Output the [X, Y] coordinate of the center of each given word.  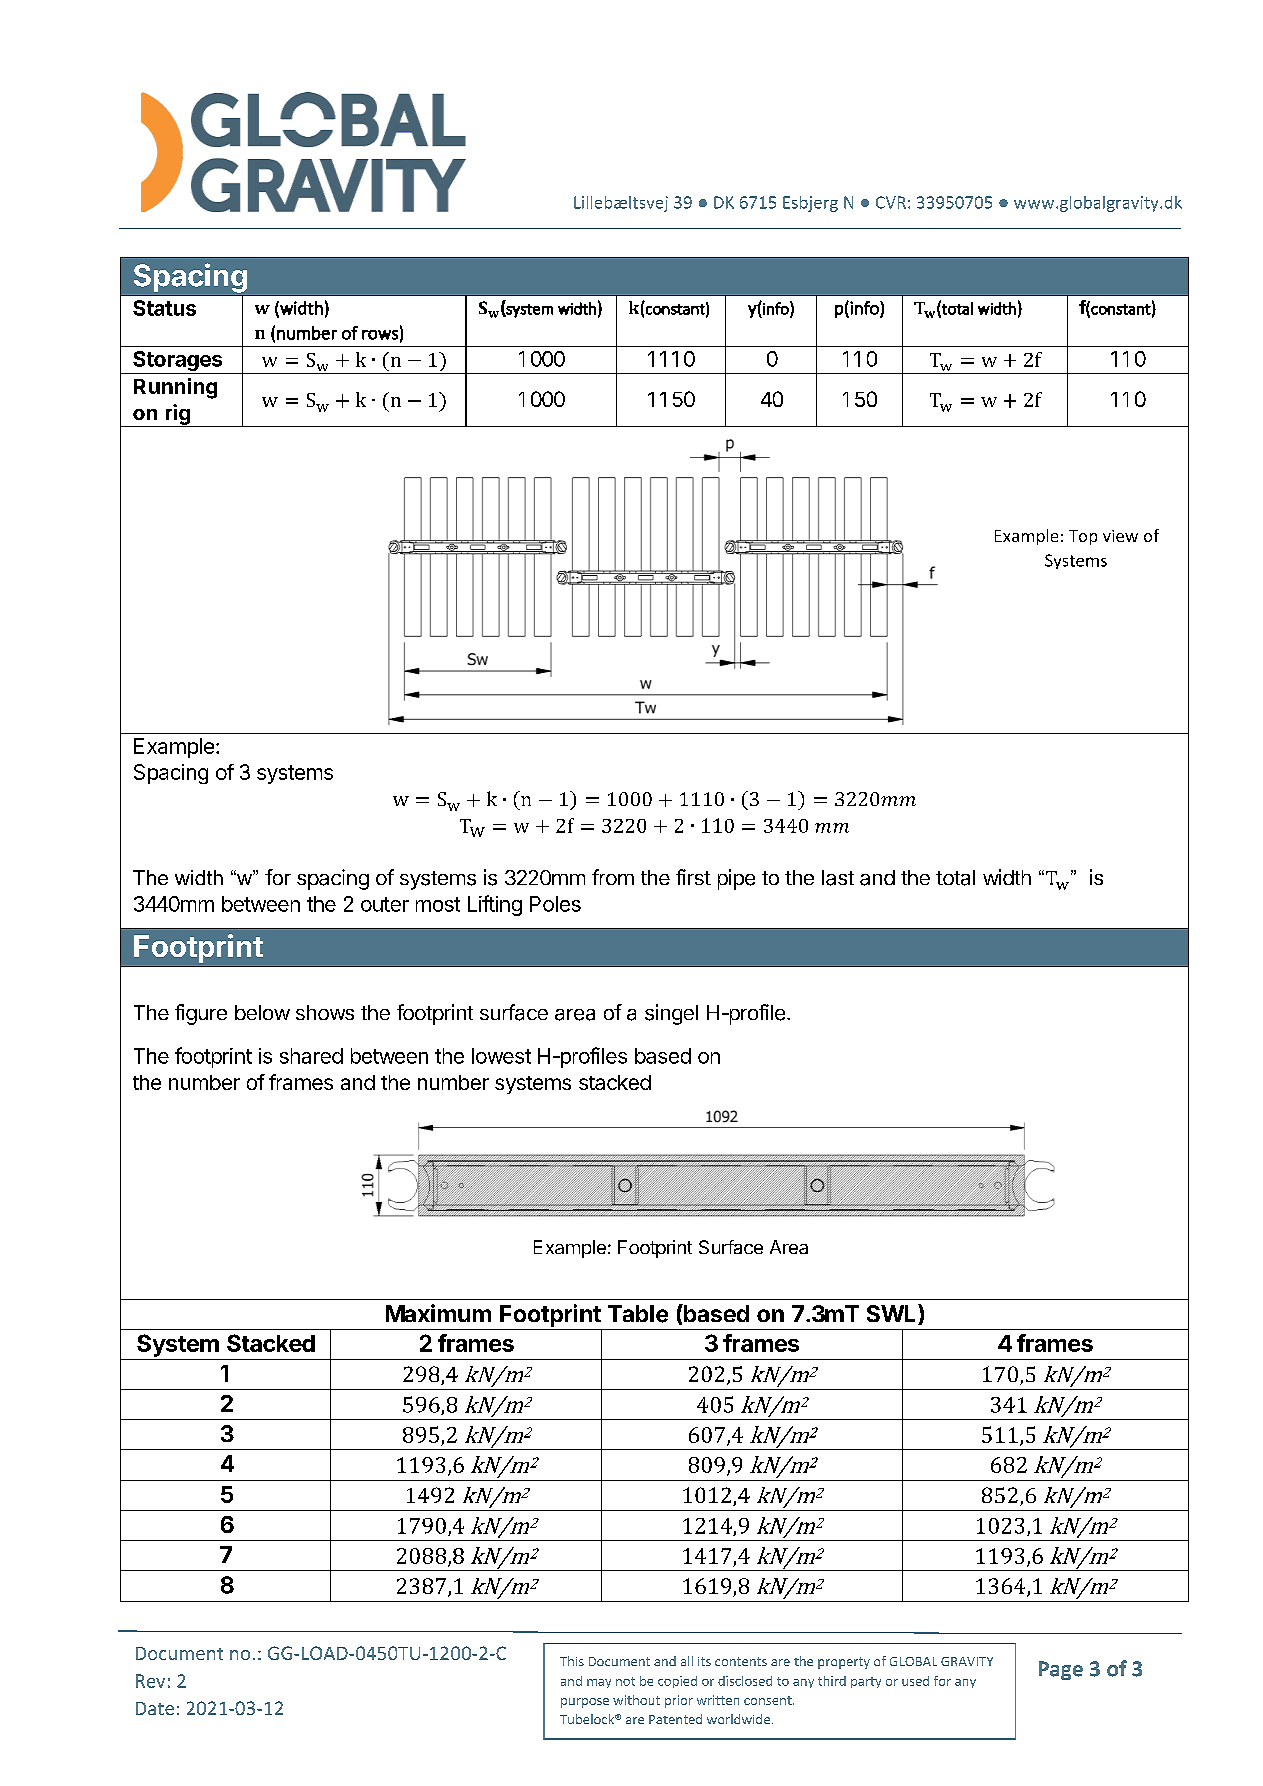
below [262, 1012]
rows [380, 335]
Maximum [438, 1313]
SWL [893, 1314]
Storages [178, 362]
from [613, 877]
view [1120, 536]
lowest [501, 1056]
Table [638, 1314]
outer [385, 904]
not [625, 1681]
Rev [150, 1681]
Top [1083, 537]
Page [1061, 1670]
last [838, 878]
